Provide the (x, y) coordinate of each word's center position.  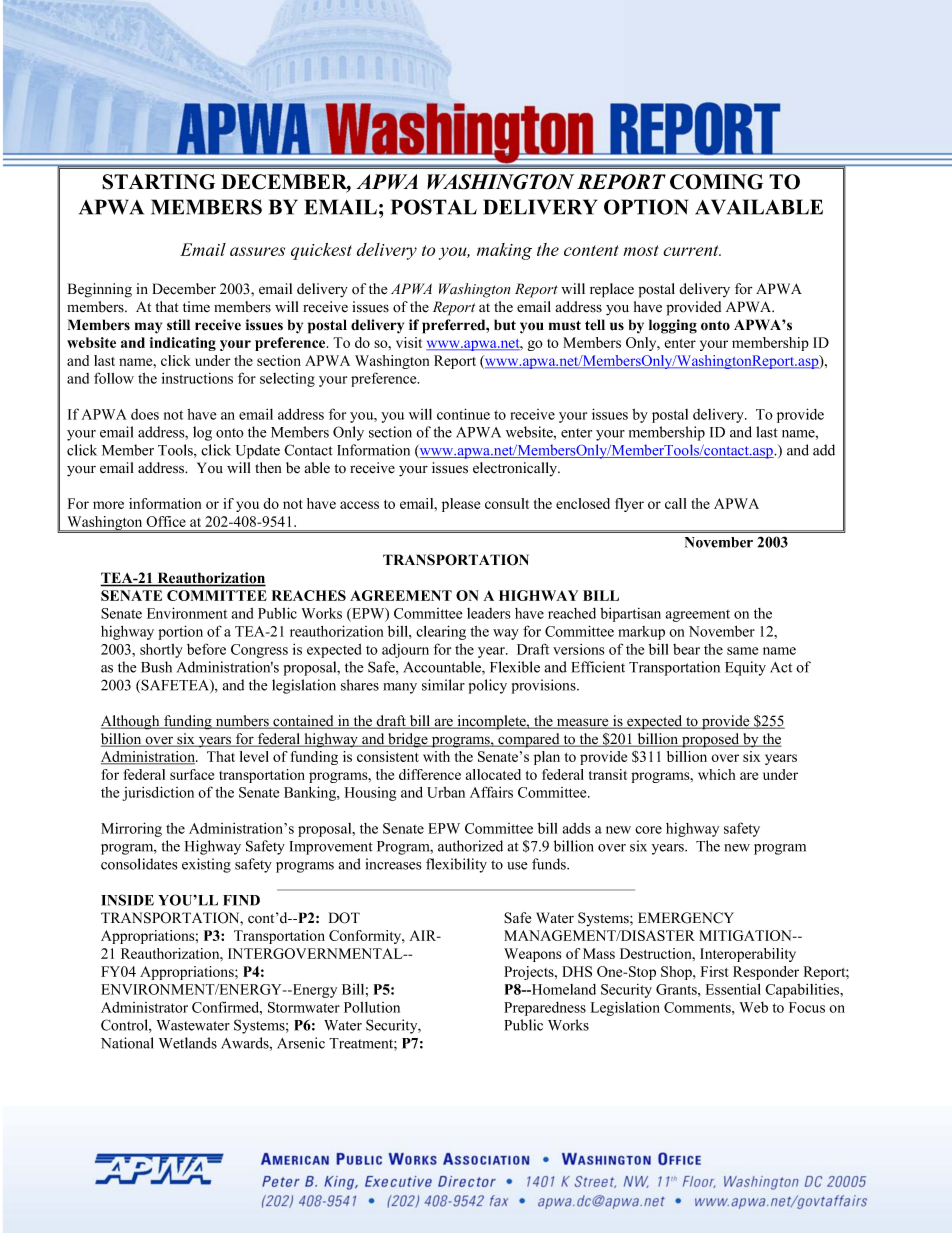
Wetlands (188, 1043)
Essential (733, 989)
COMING (716, 182)
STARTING (158, 182)
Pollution (372, 1007)
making (504, 251)
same (742, 651)
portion (180, 632)
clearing (441, 632)
